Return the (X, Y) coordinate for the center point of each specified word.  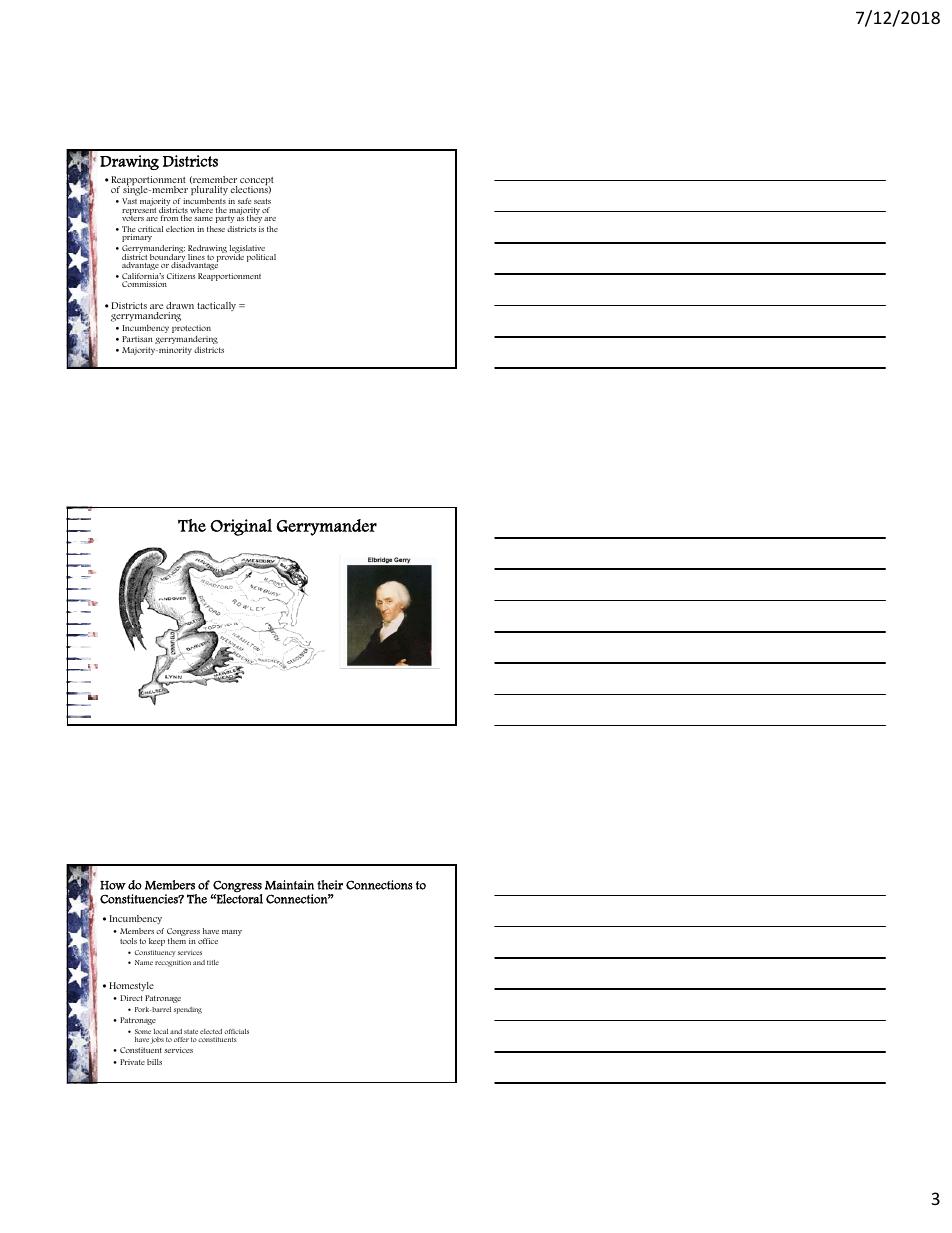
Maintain (289, 885)
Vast (129, 201)
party (225, 219)
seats (262, 201)
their (330, 885)
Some (143, 1031)
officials (236, 1031)
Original (241, 527)
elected (211, 1031)
